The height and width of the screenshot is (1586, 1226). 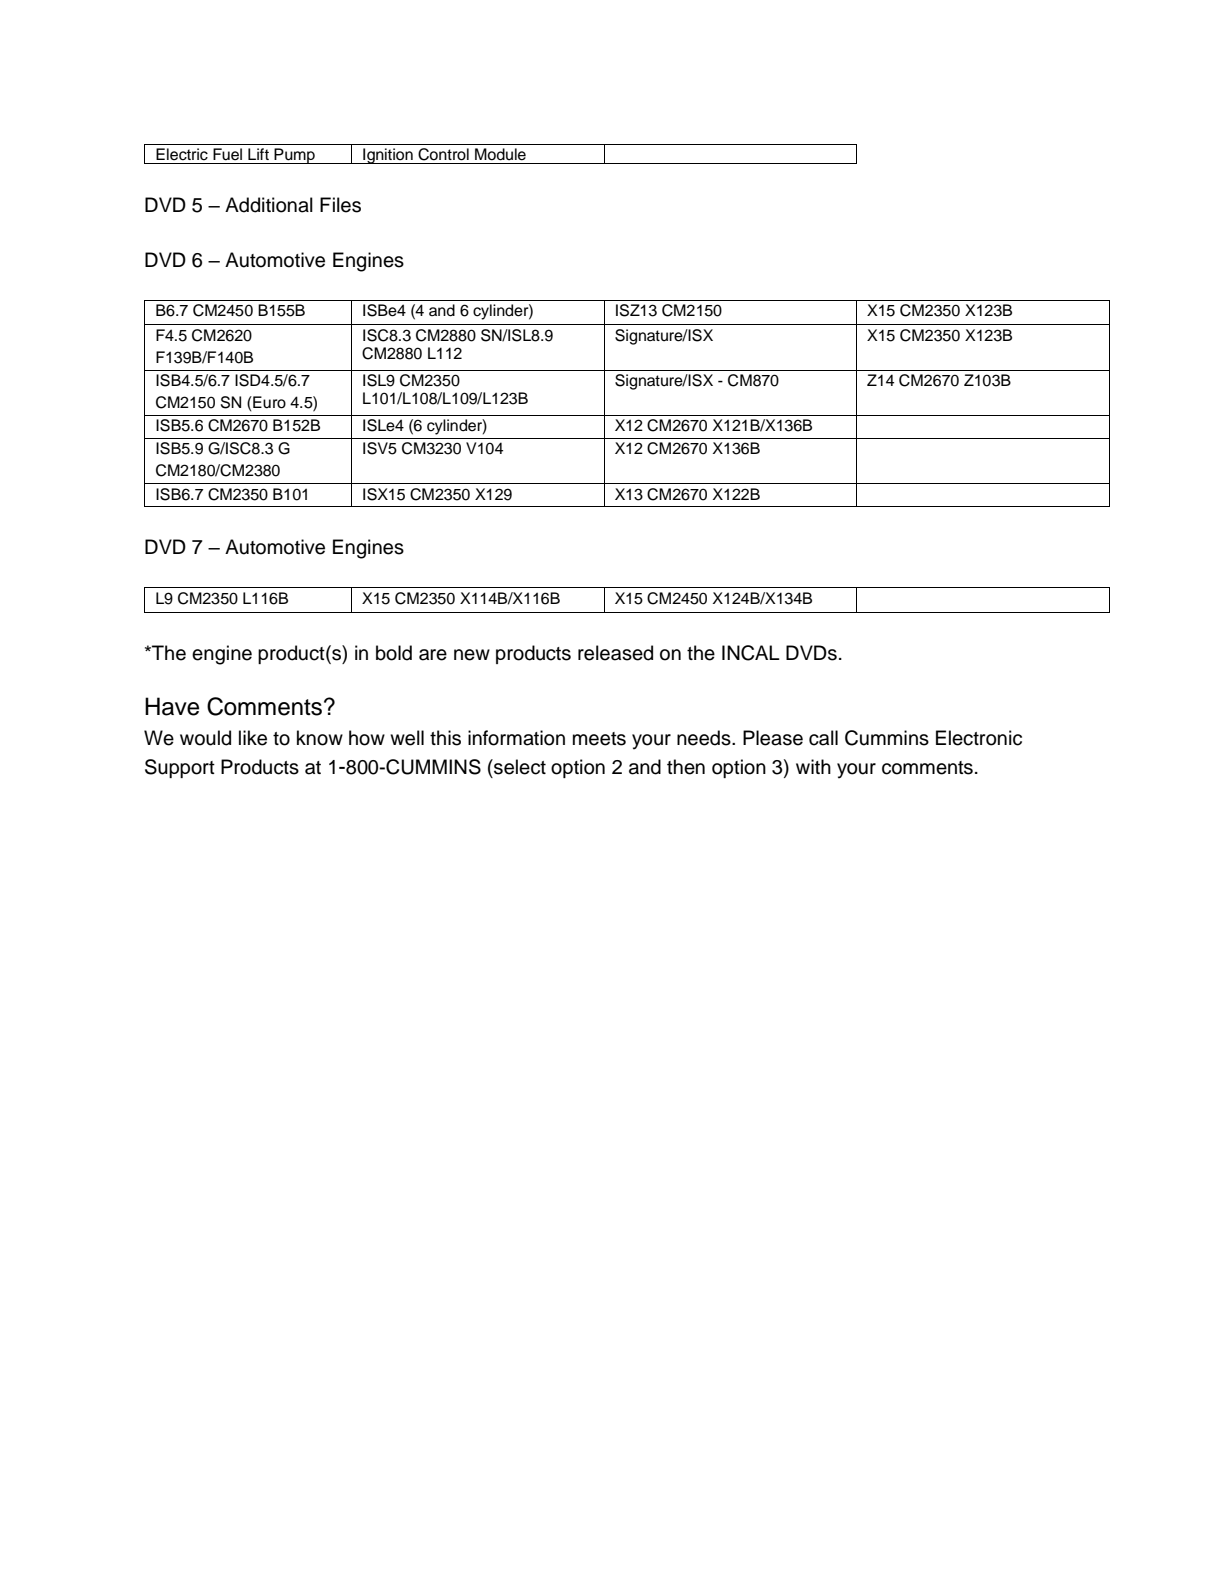 What do you see at coordinates (615, 653) in the screenshot?
I see `released` at bounding box center [615, 653].
